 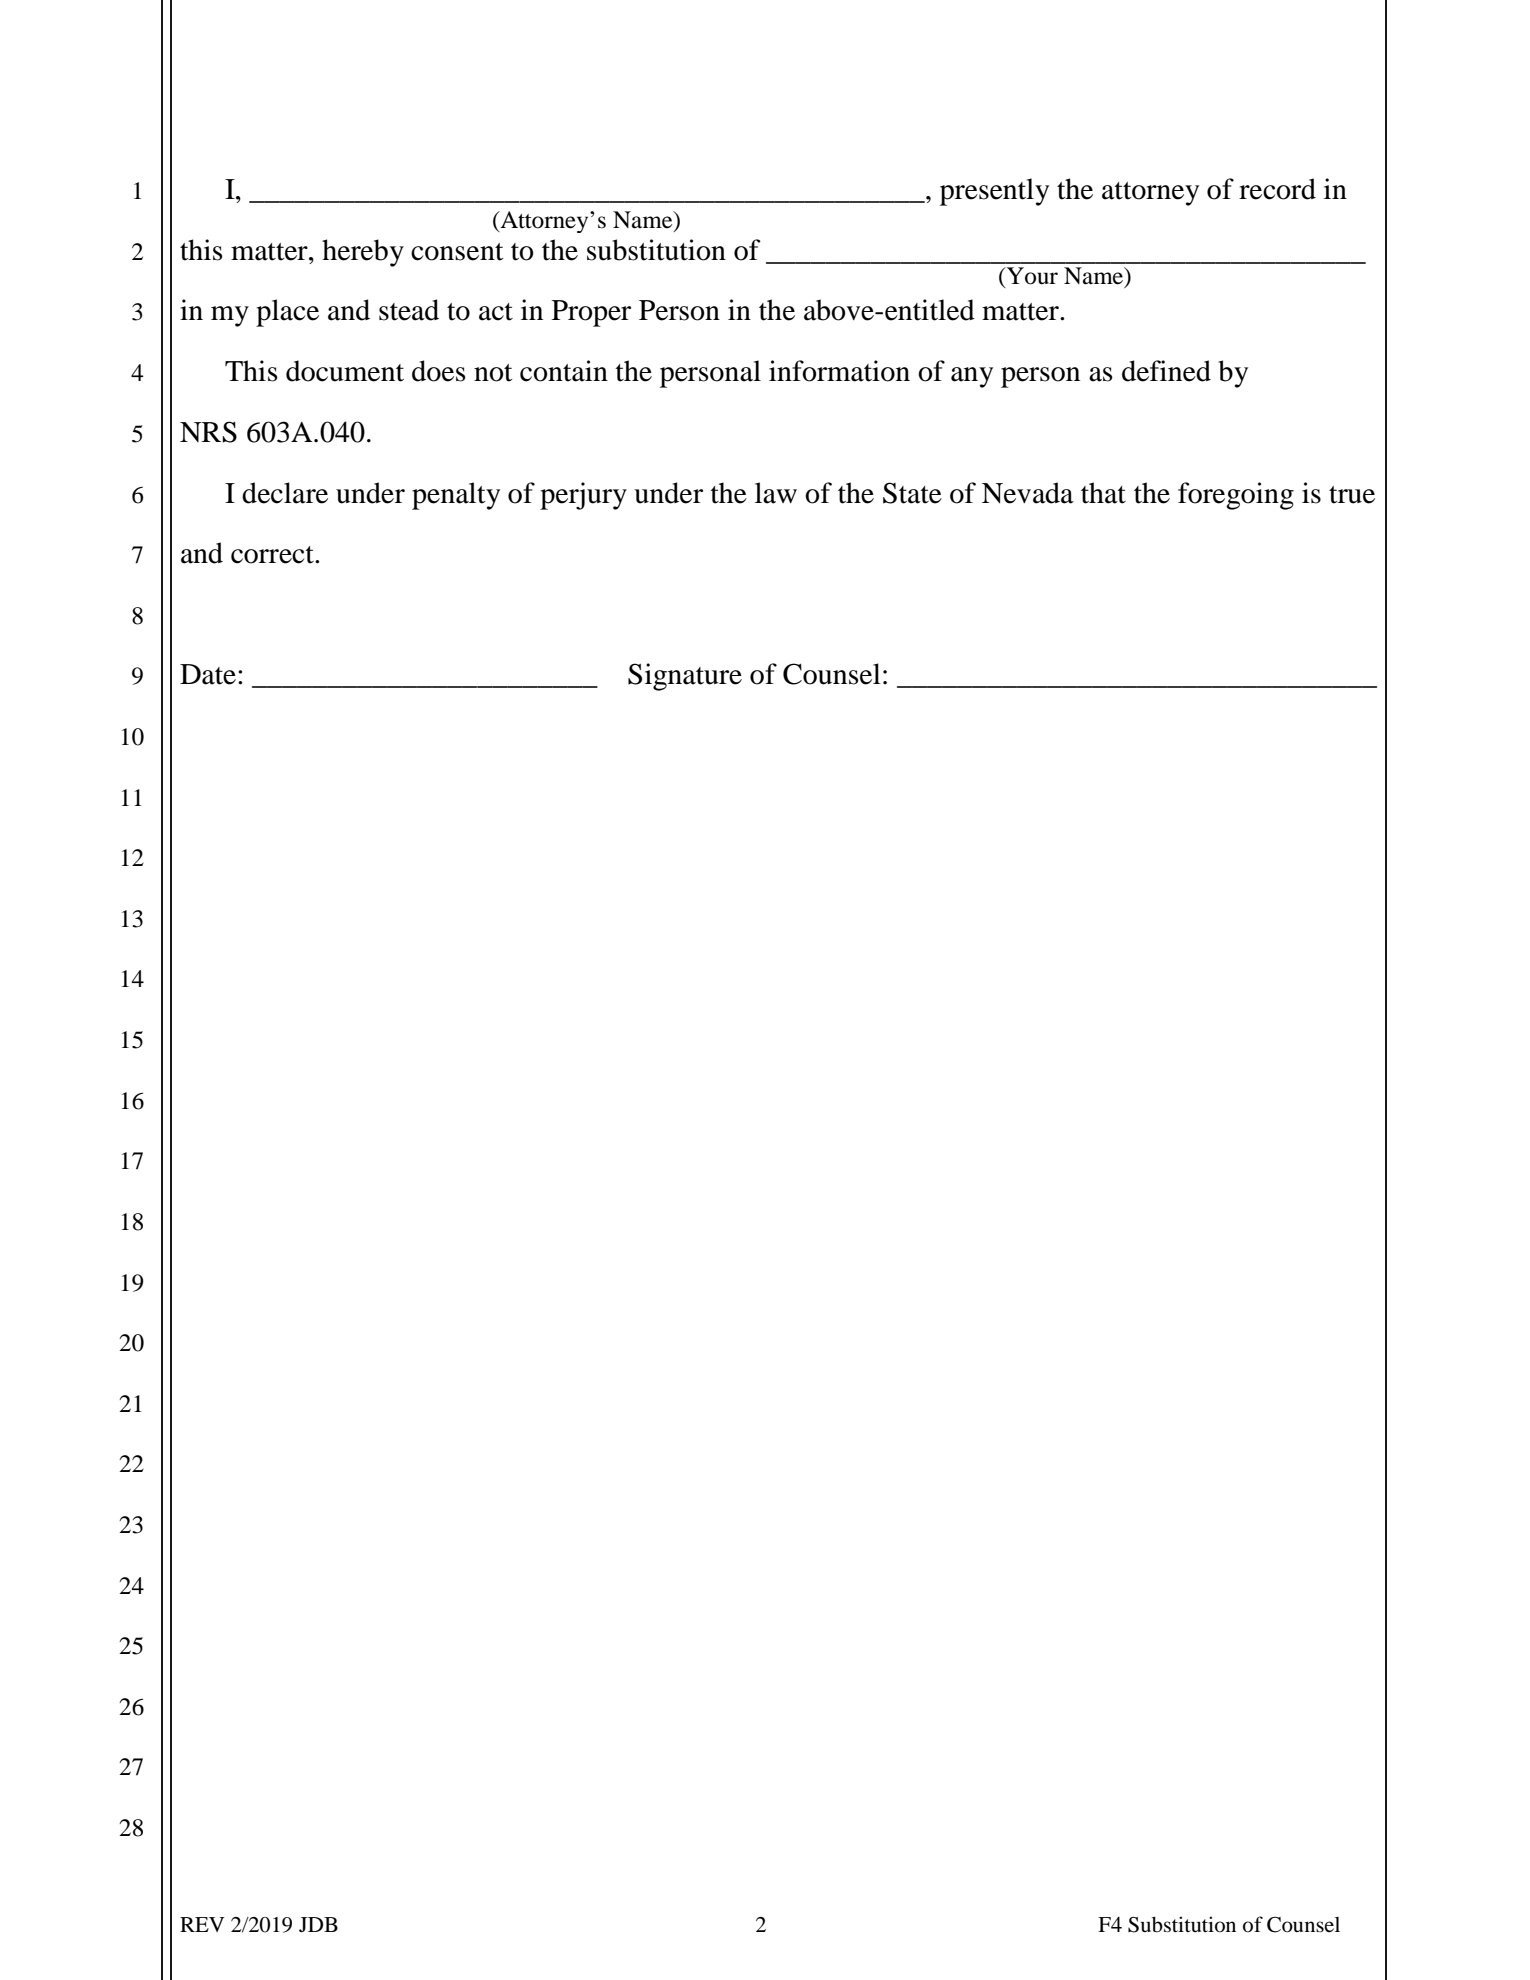 I want to click on that, so click(x=1103, y=493).
